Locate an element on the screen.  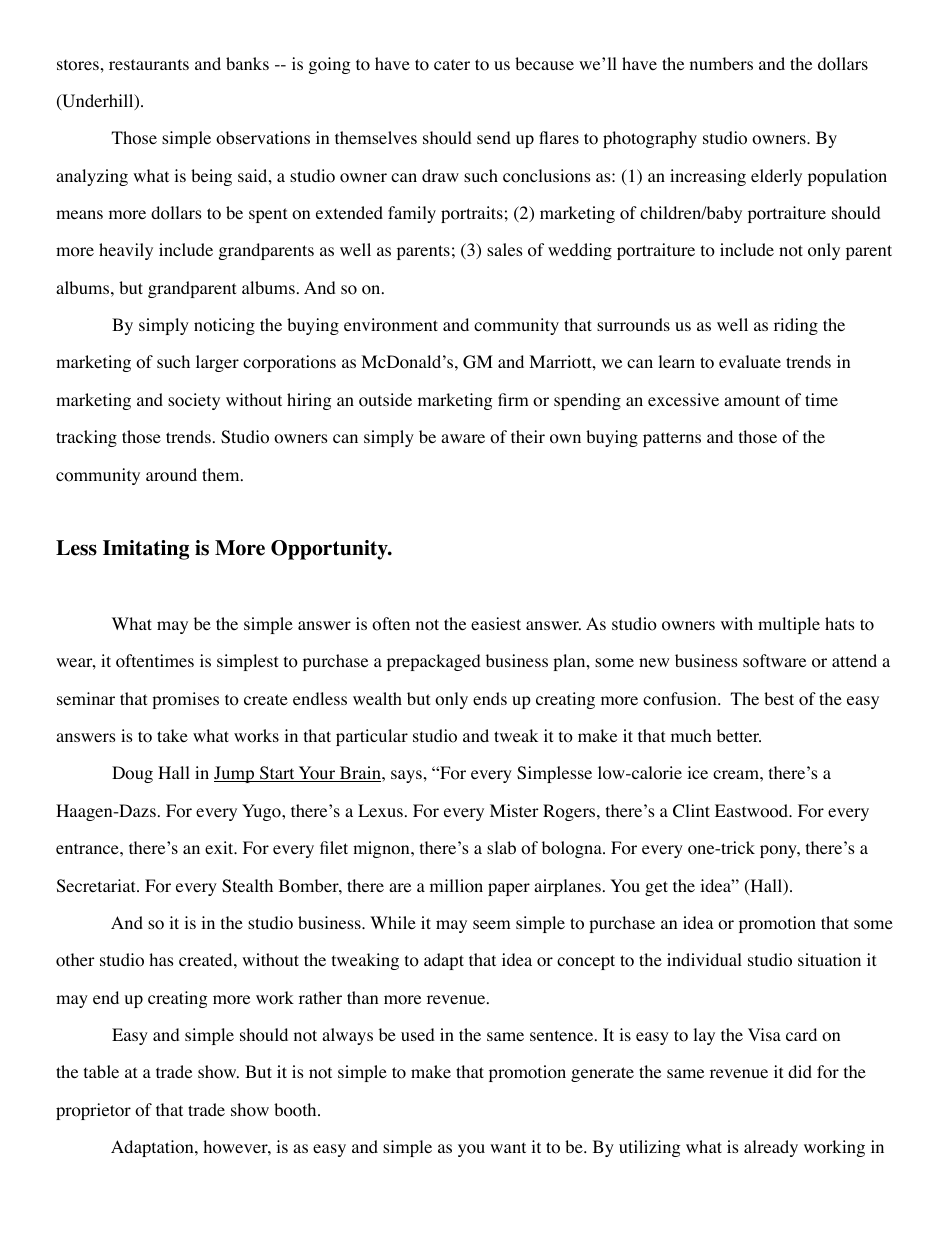
million is located at coordinates (456, 886).
